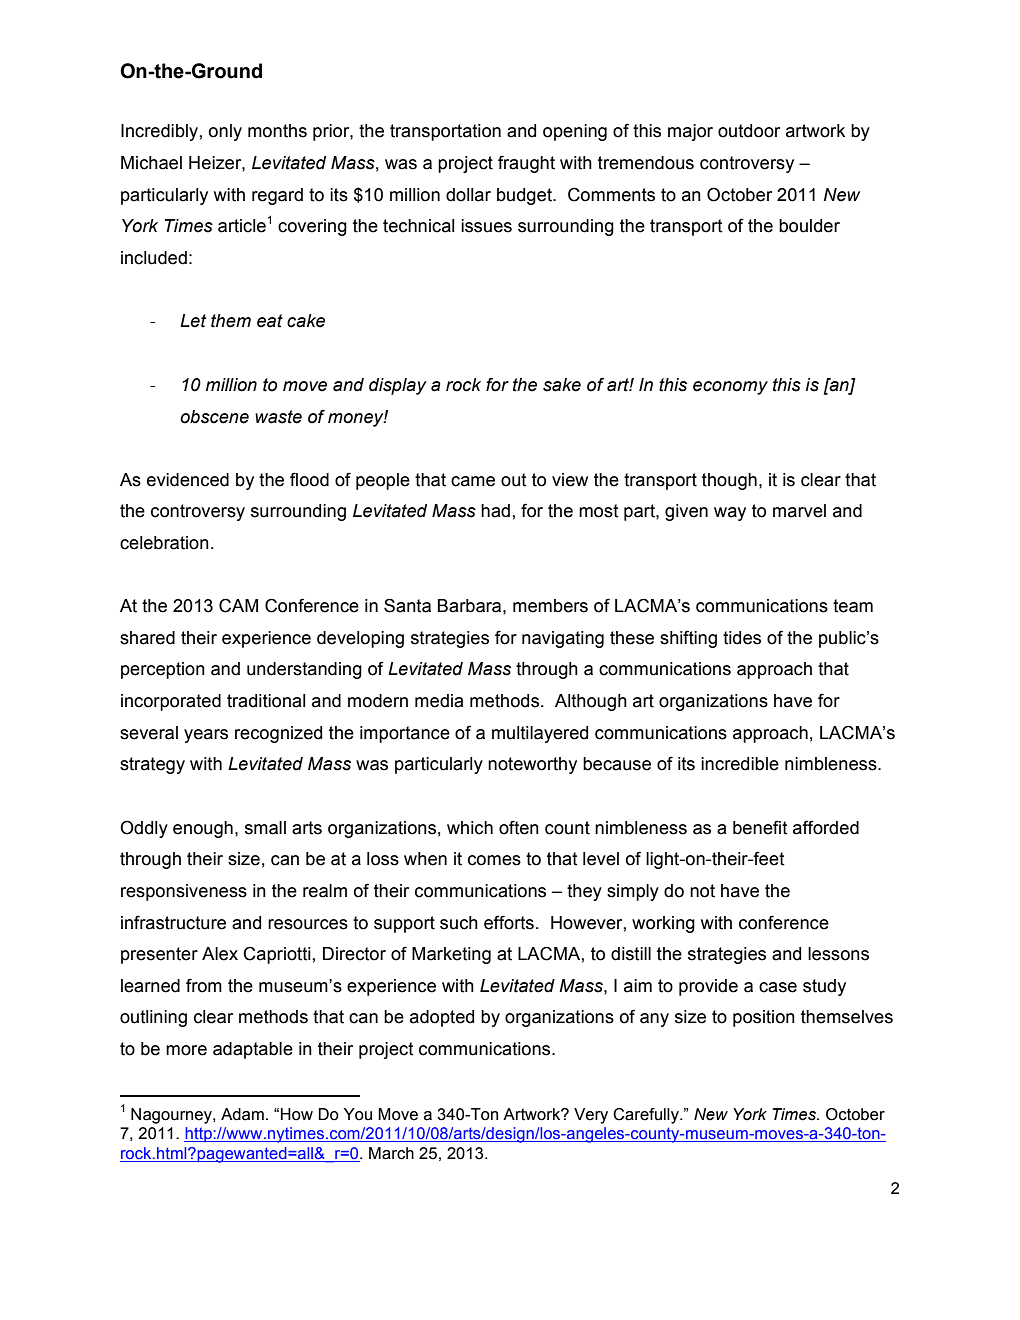 The width and height of the document is (1020, 1320). Describe the element at coordinates (526, 164) in the document. I see `fraught` at that location.
